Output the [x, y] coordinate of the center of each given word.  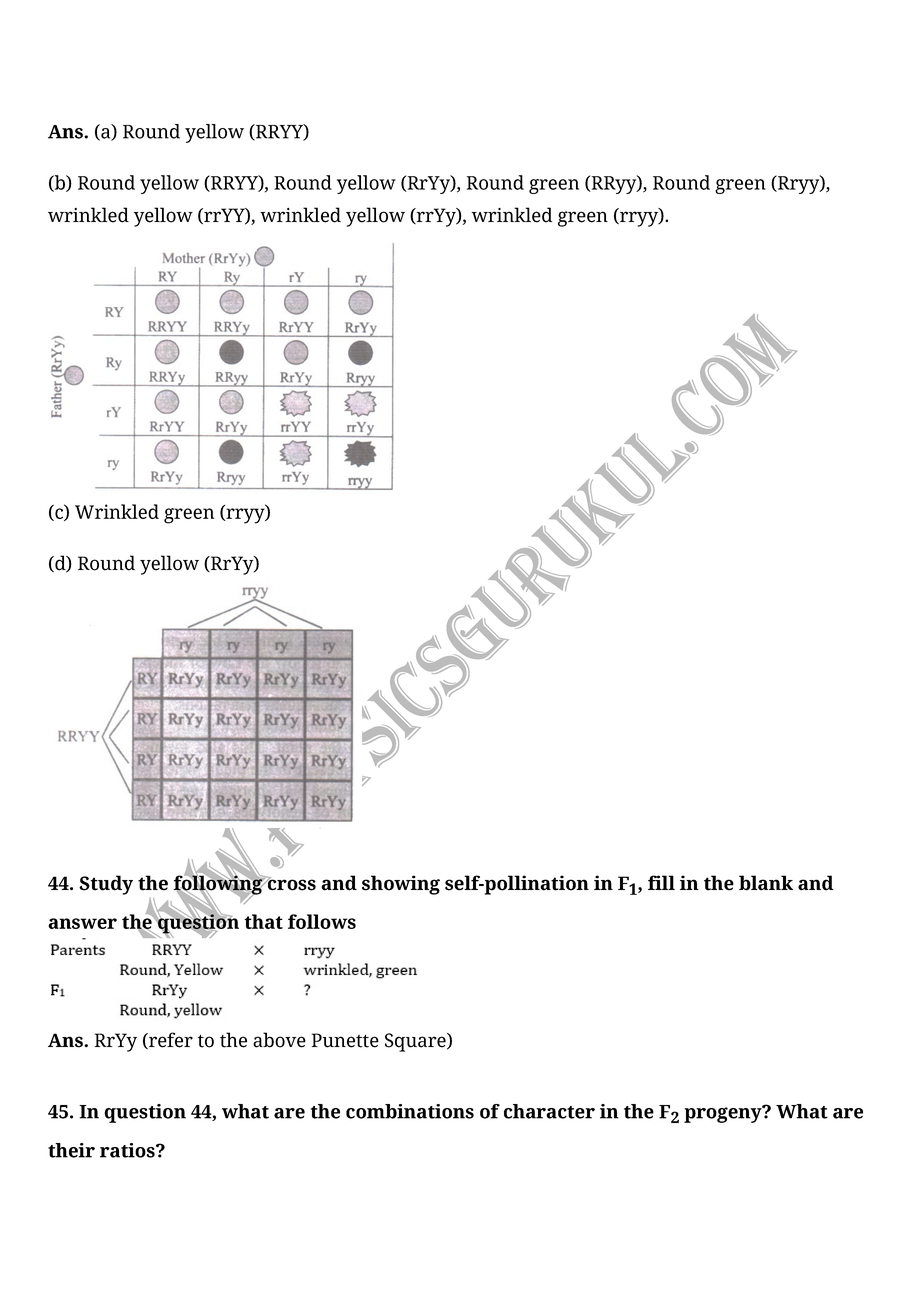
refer [170, 1040]
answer [82, 923]
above [279, 1040]
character [549, 1111]
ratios [128, 1150]
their [71, 1150]
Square [416, 1042]
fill [661, 882]
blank [766, 883]
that [263, 921]
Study [106, 885]
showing [401, 885]
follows [322, 921]
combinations [410, 1111]
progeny [724, 1114]
